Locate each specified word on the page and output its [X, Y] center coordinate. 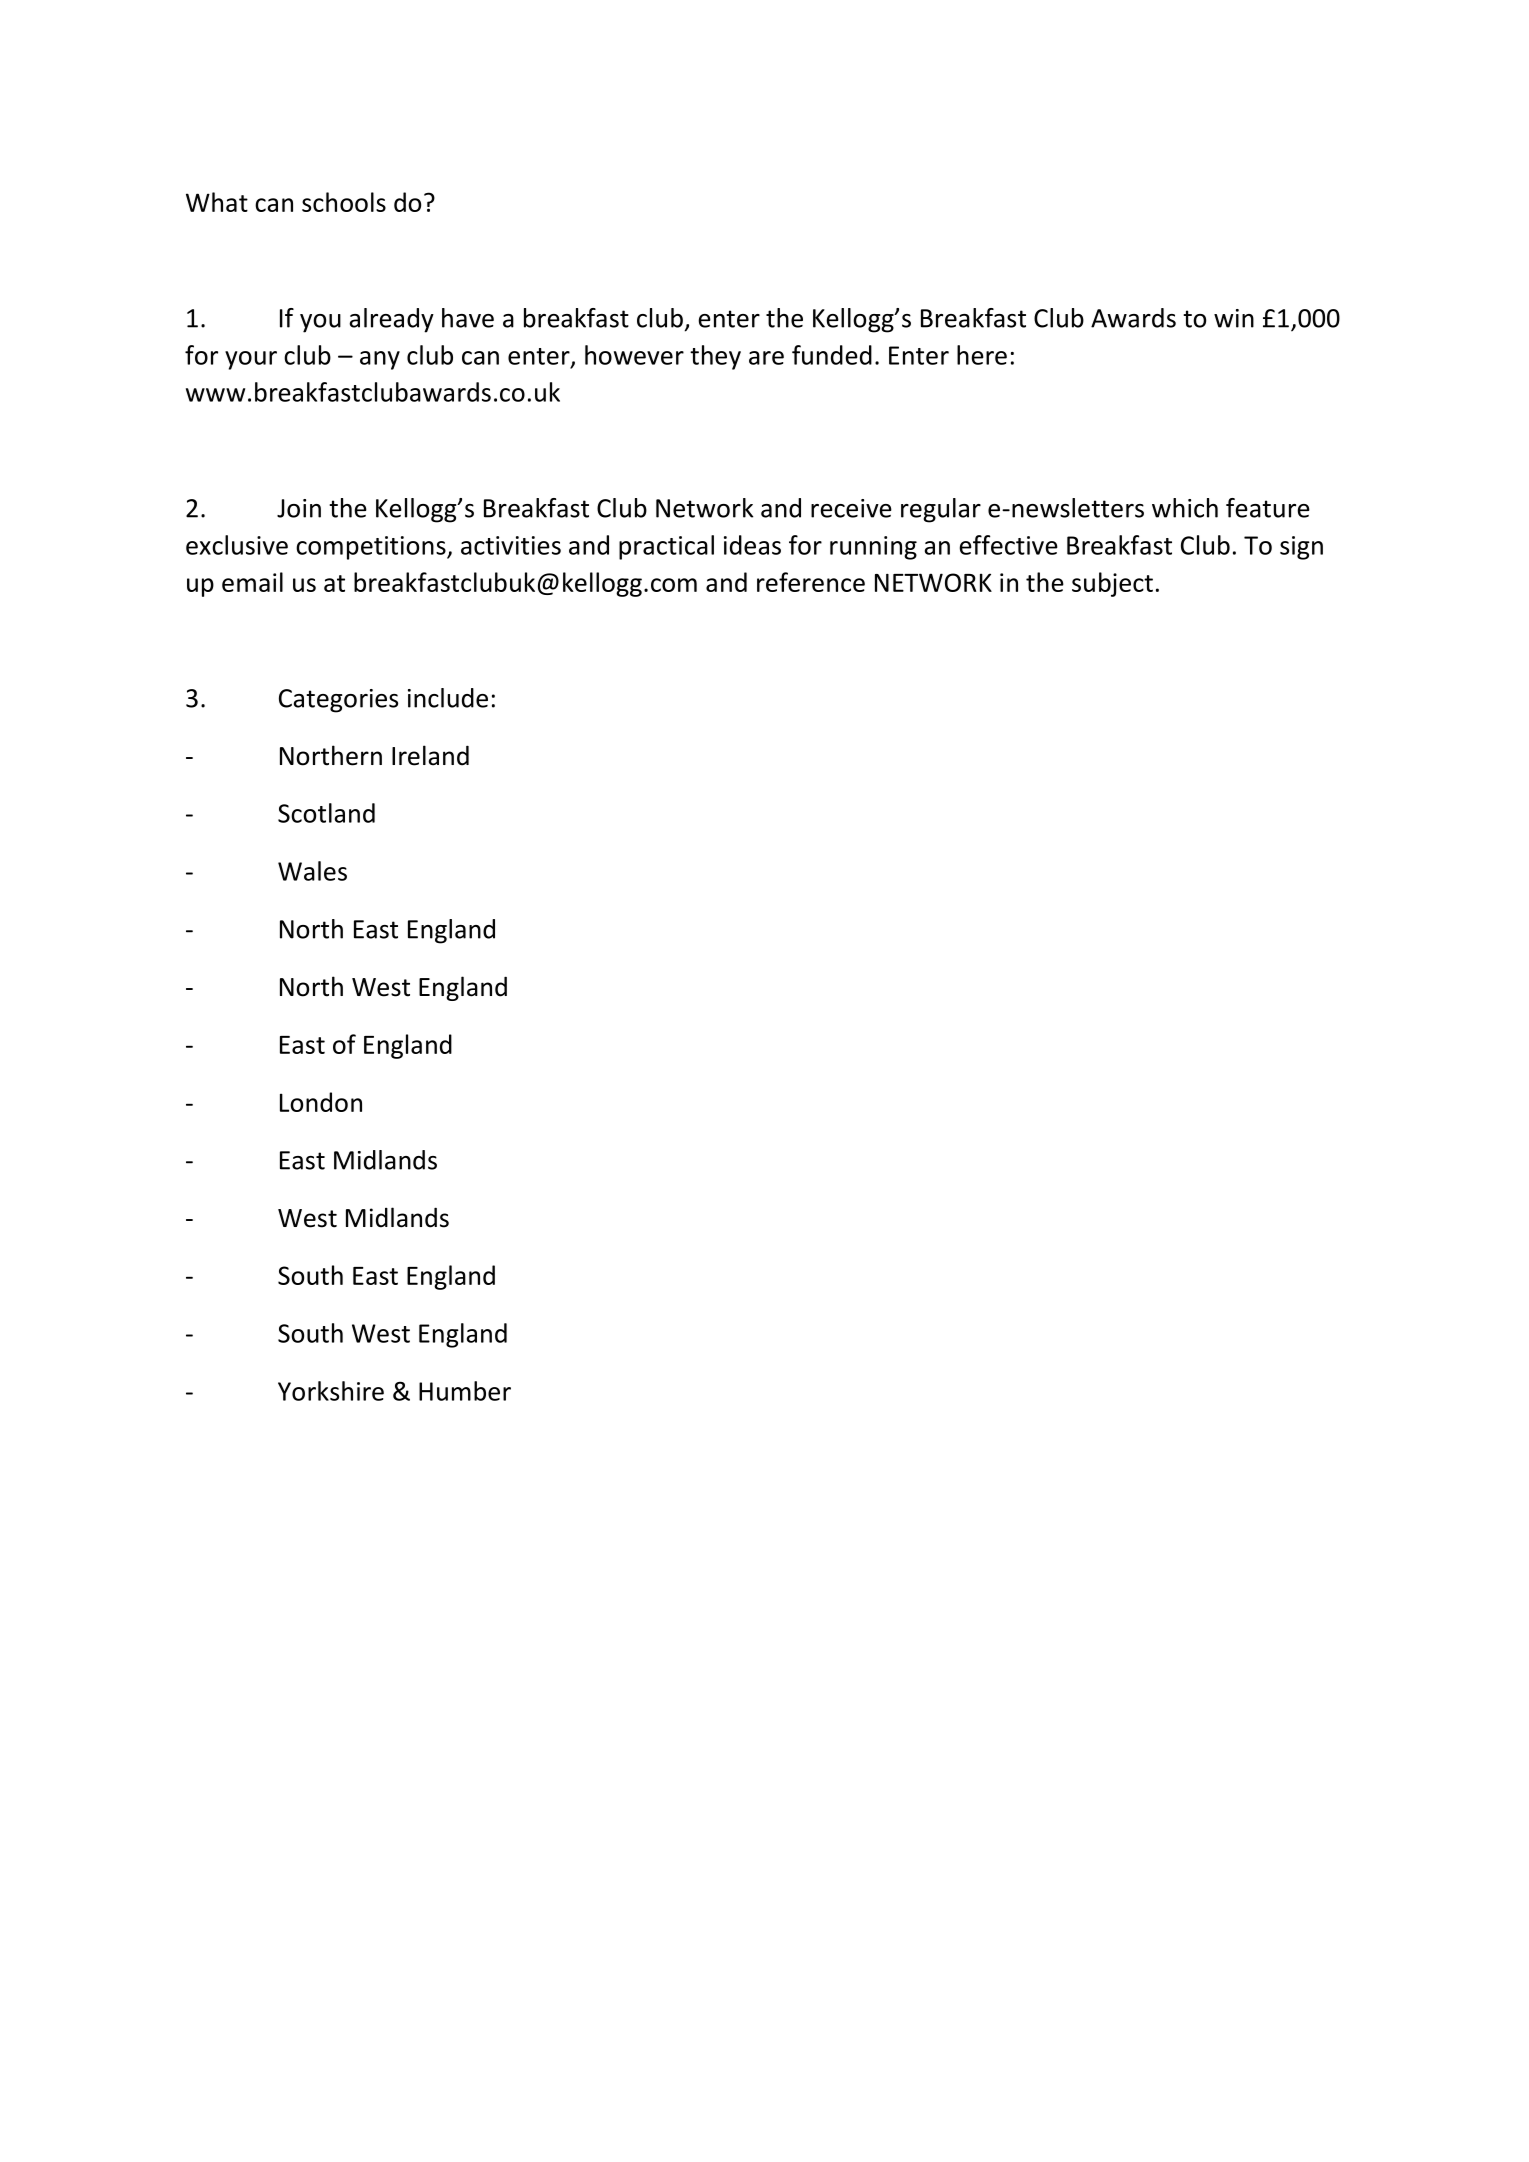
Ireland [430, 755]
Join [299, 508]
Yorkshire [331, 1391]
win [1234, 318]
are [766, 358]
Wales [312, 871]
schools [344, 202]
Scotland [326, 813]
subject [1112, 584]
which [1185, 508]
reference [811, 582]
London [321, 1102]
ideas [752, 545]
